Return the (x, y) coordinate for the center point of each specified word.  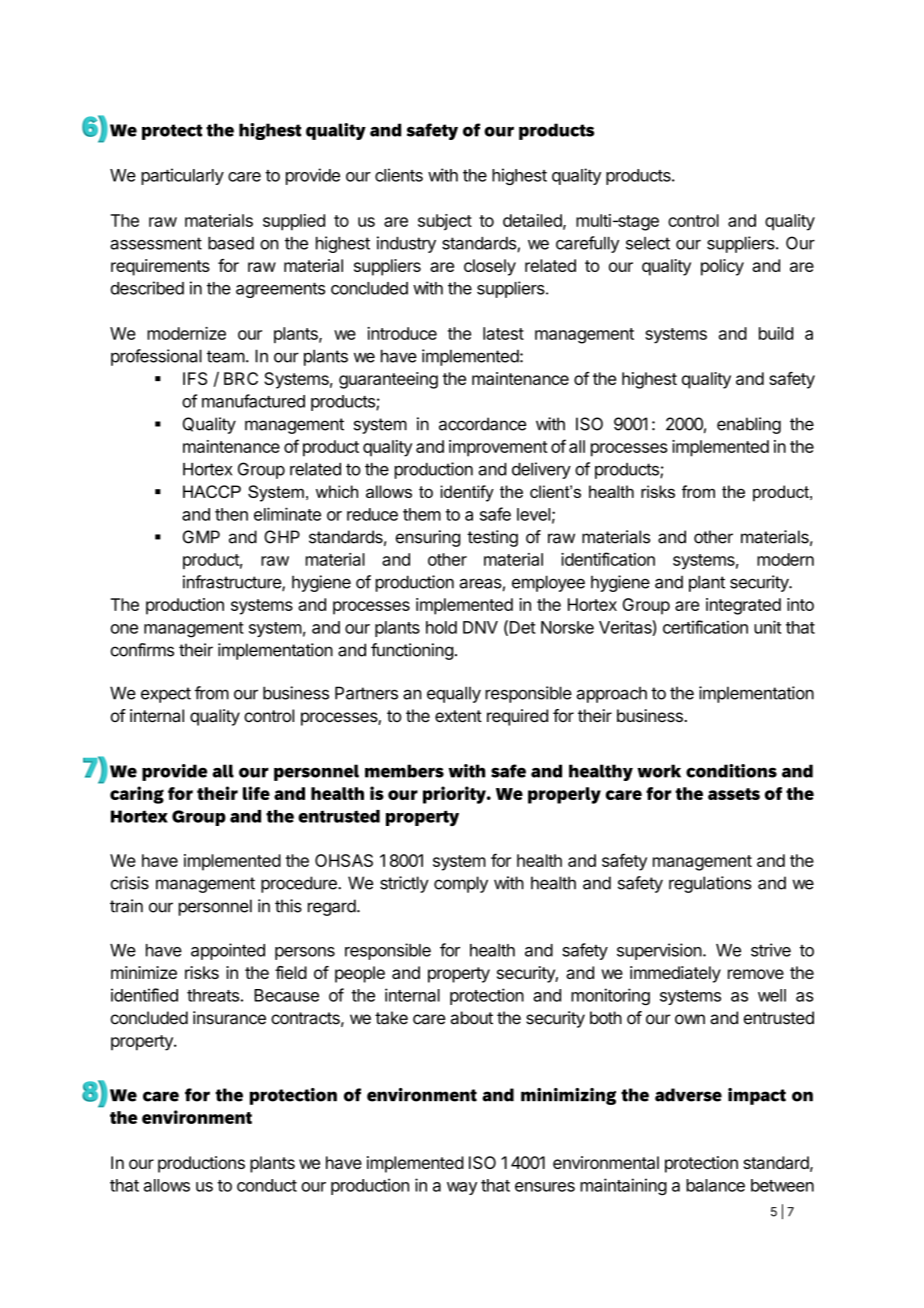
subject (445, 222)
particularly (182, 176)
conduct (267, 1185)
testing (492, 538)
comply (461, 884)
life (256, 793)
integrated (743, 606)
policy (722, 267)
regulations (710, 884)
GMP (201, 537)
